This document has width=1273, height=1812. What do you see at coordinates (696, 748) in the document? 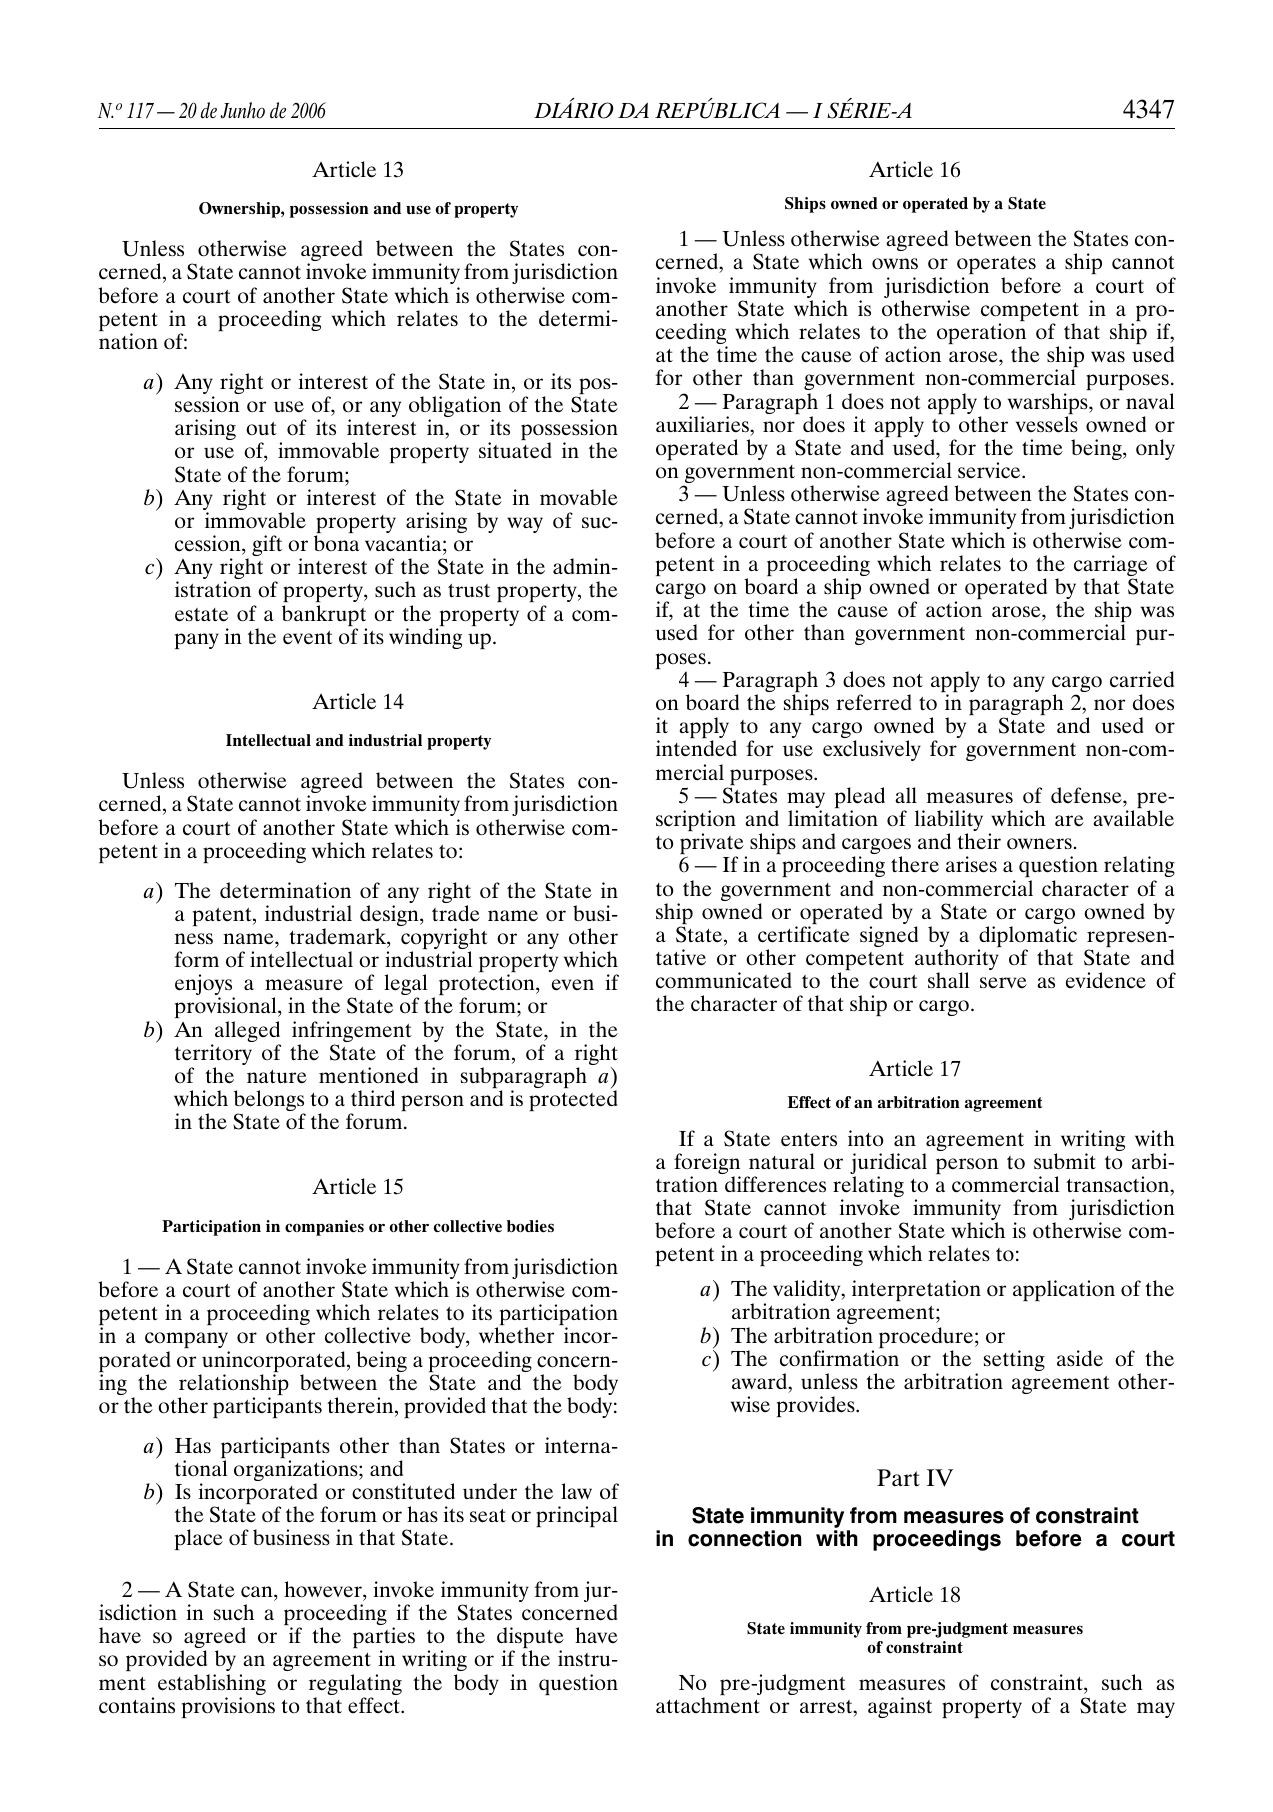
I see `intended` at bounding box center [696, 748].
